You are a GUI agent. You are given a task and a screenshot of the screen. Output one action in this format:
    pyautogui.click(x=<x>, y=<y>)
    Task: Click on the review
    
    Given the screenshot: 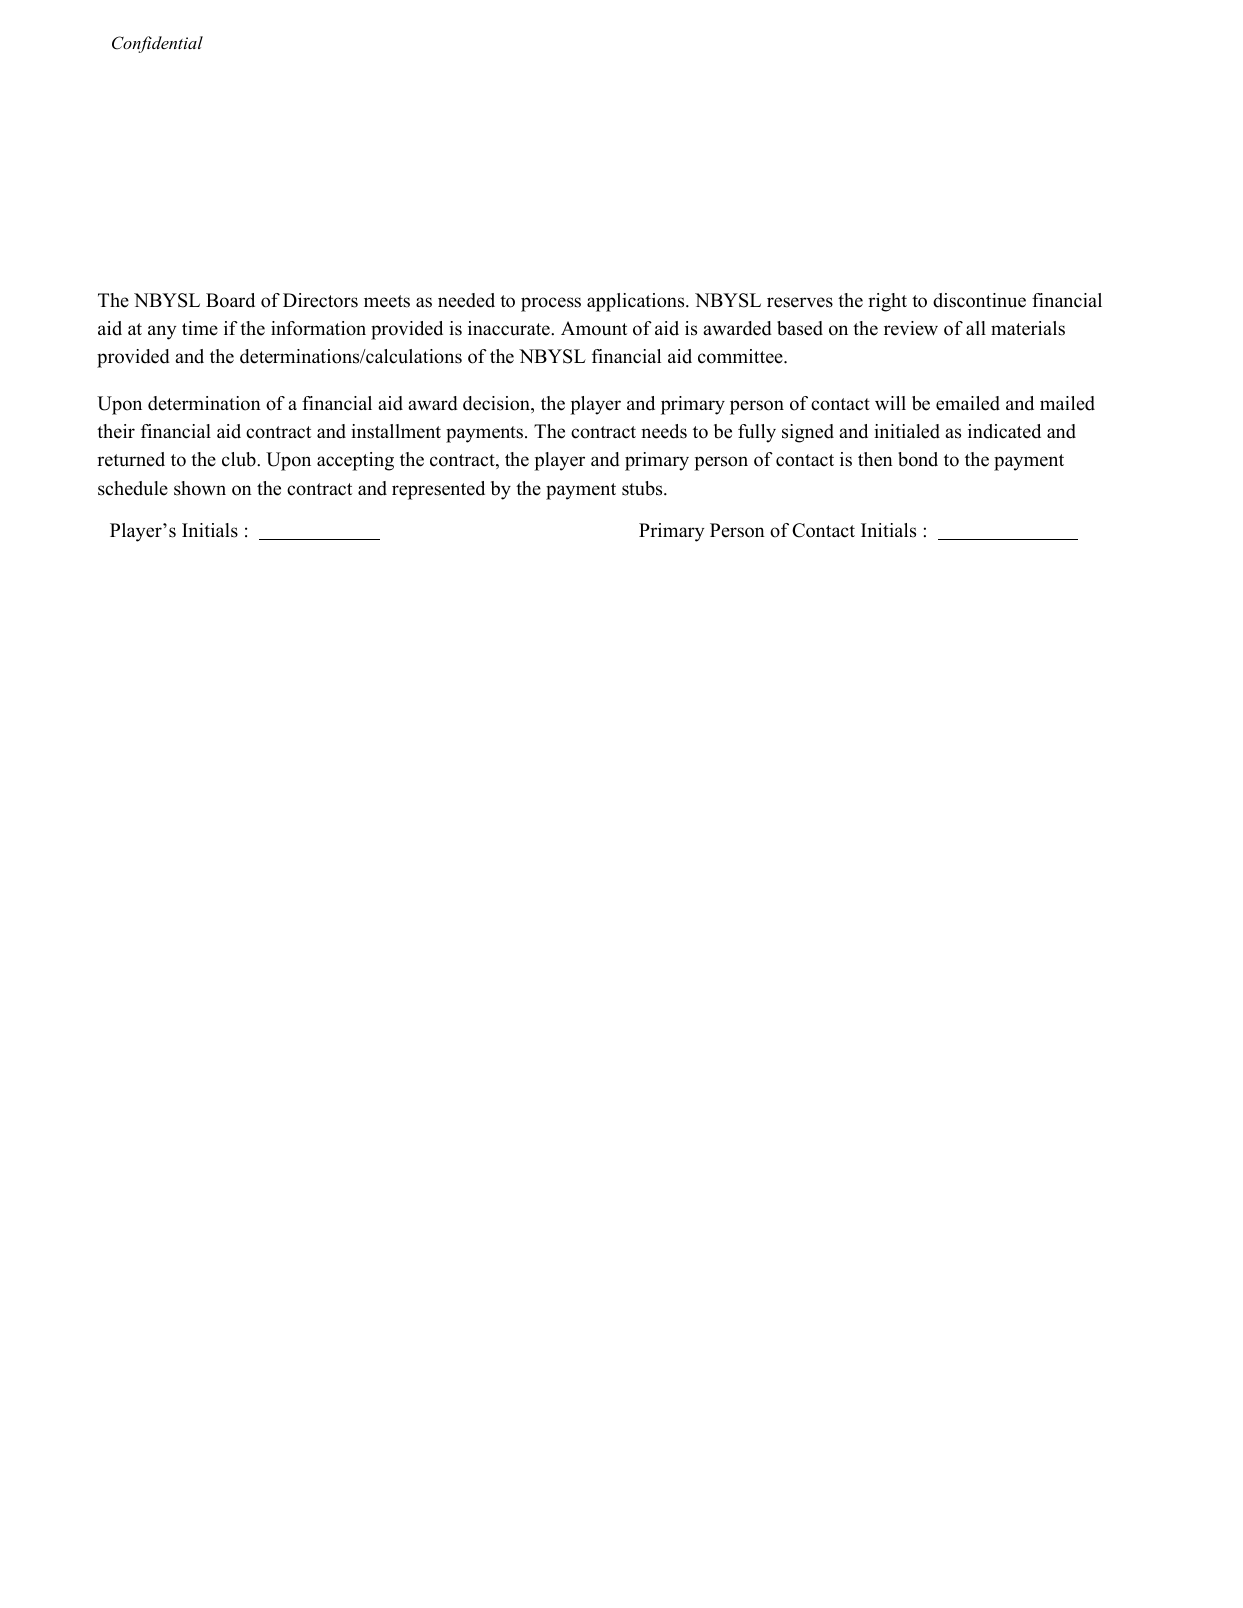 What is the action you would take?
    pyautogui.click(x=911, y=328)
